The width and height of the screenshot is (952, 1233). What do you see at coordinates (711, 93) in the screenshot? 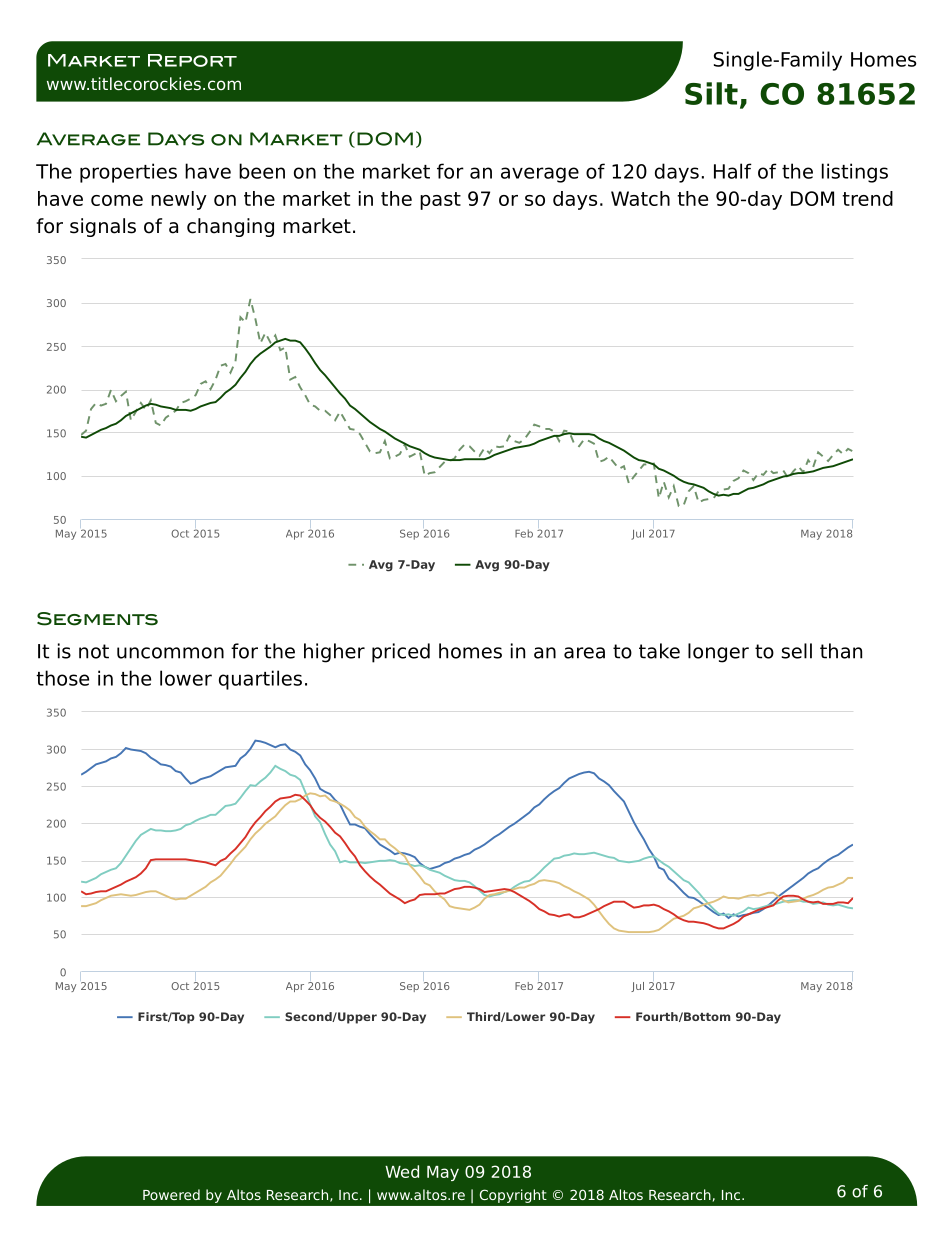
I see `Silt` at bounding box center [711, 93].
